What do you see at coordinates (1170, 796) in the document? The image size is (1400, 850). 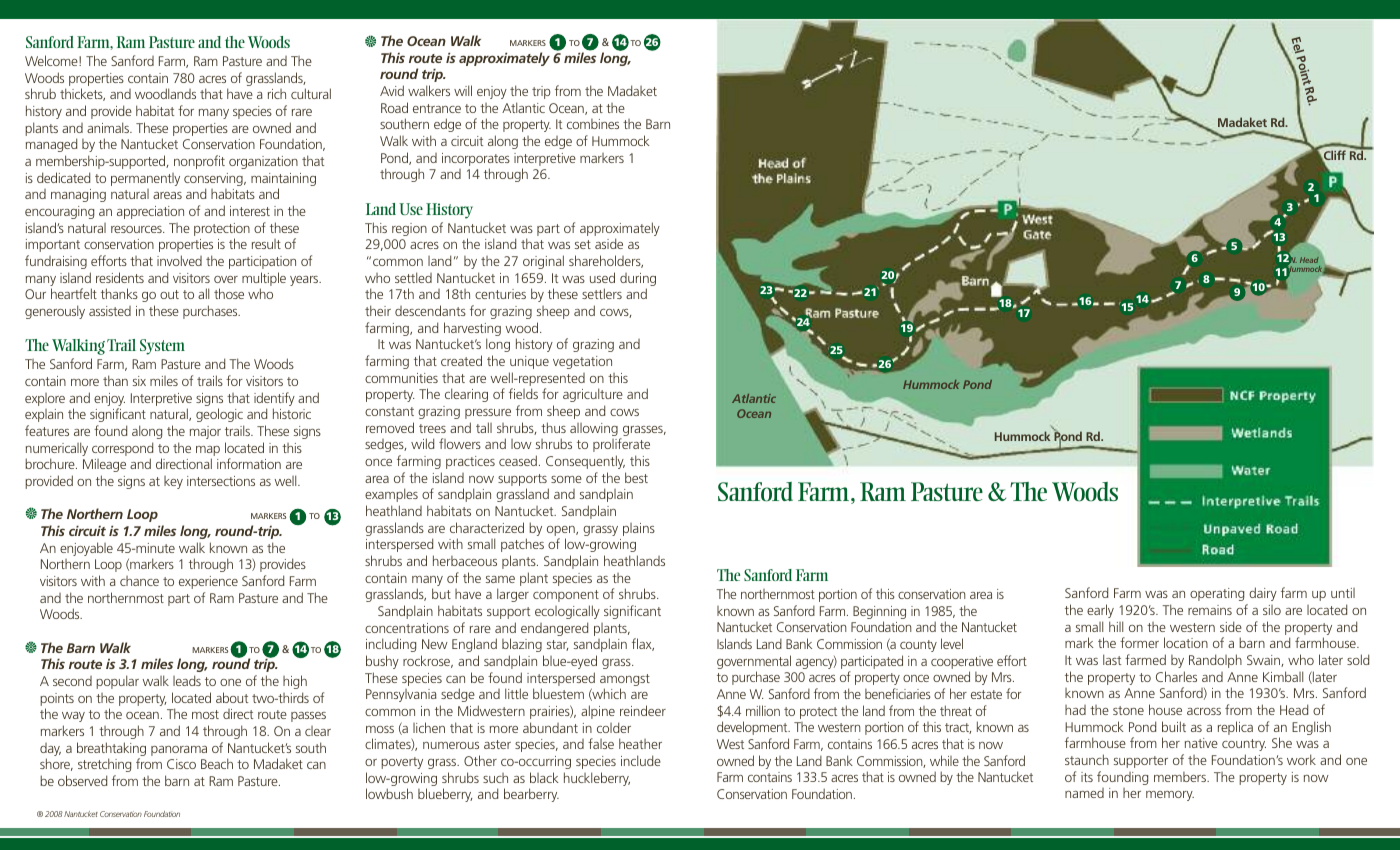 I see `memory` at bounding box center [1170, 796].
